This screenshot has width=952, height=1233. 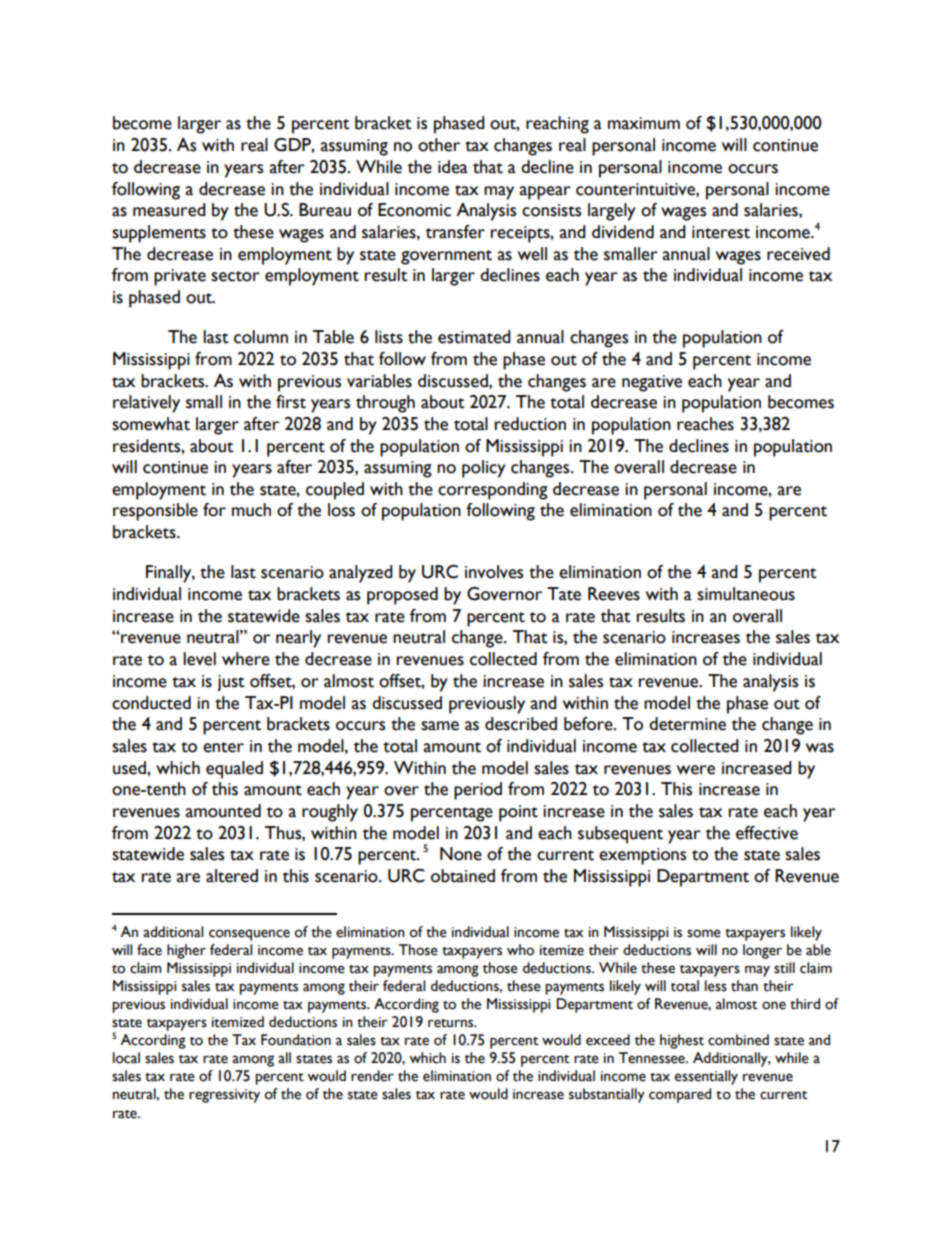 What do you see at coordinates (199, 659) in the screenshot?
I see `level` at bounding box center [199, 659].
